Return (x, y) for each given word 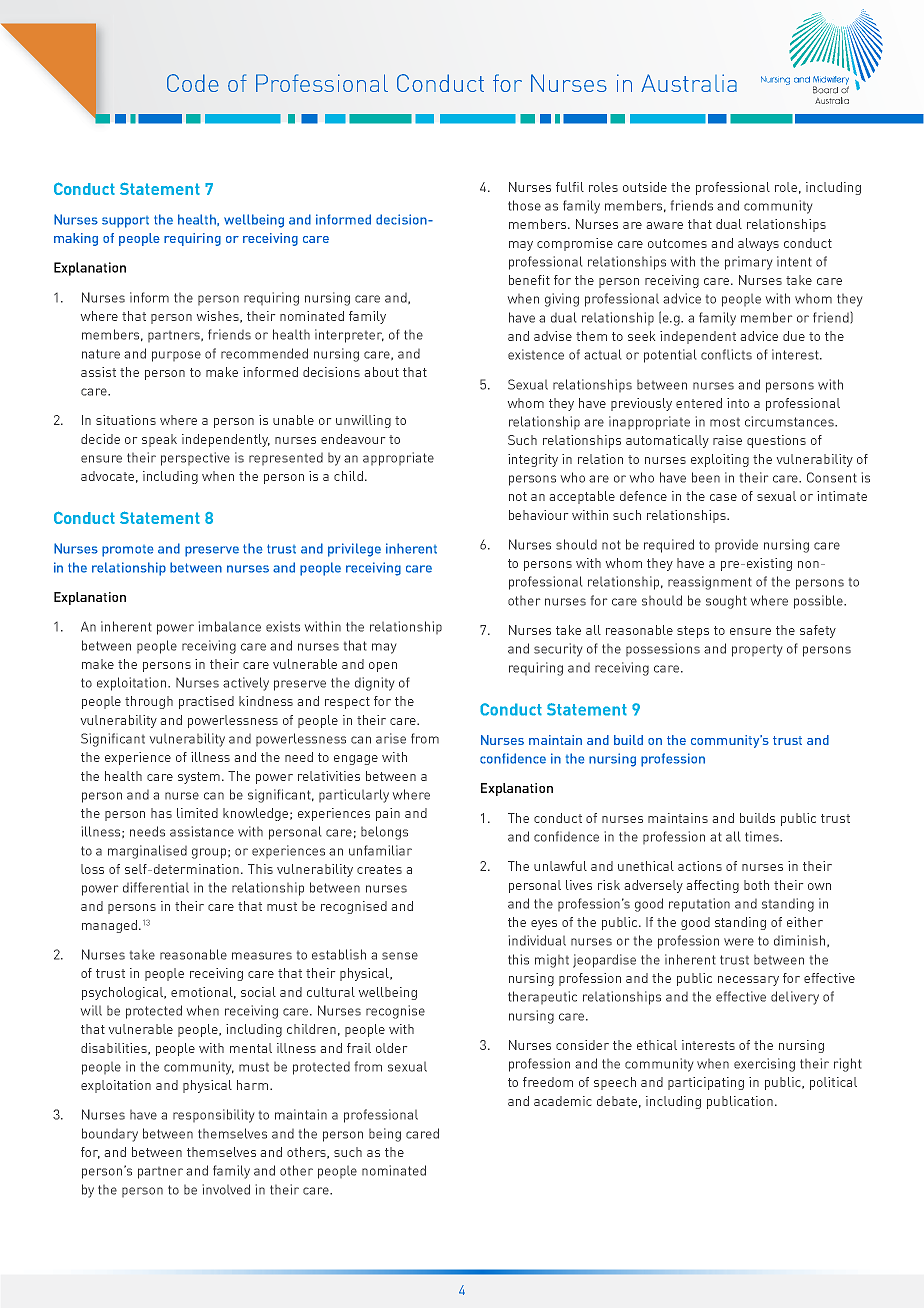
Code (193, 83)
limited (197, 813)
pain (388, 814)
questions (776, 441)
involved (226, 1189)
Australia (689, 83)
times (763, 836)
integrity (533, 460)
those (524, 205)
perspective (195, 459)
